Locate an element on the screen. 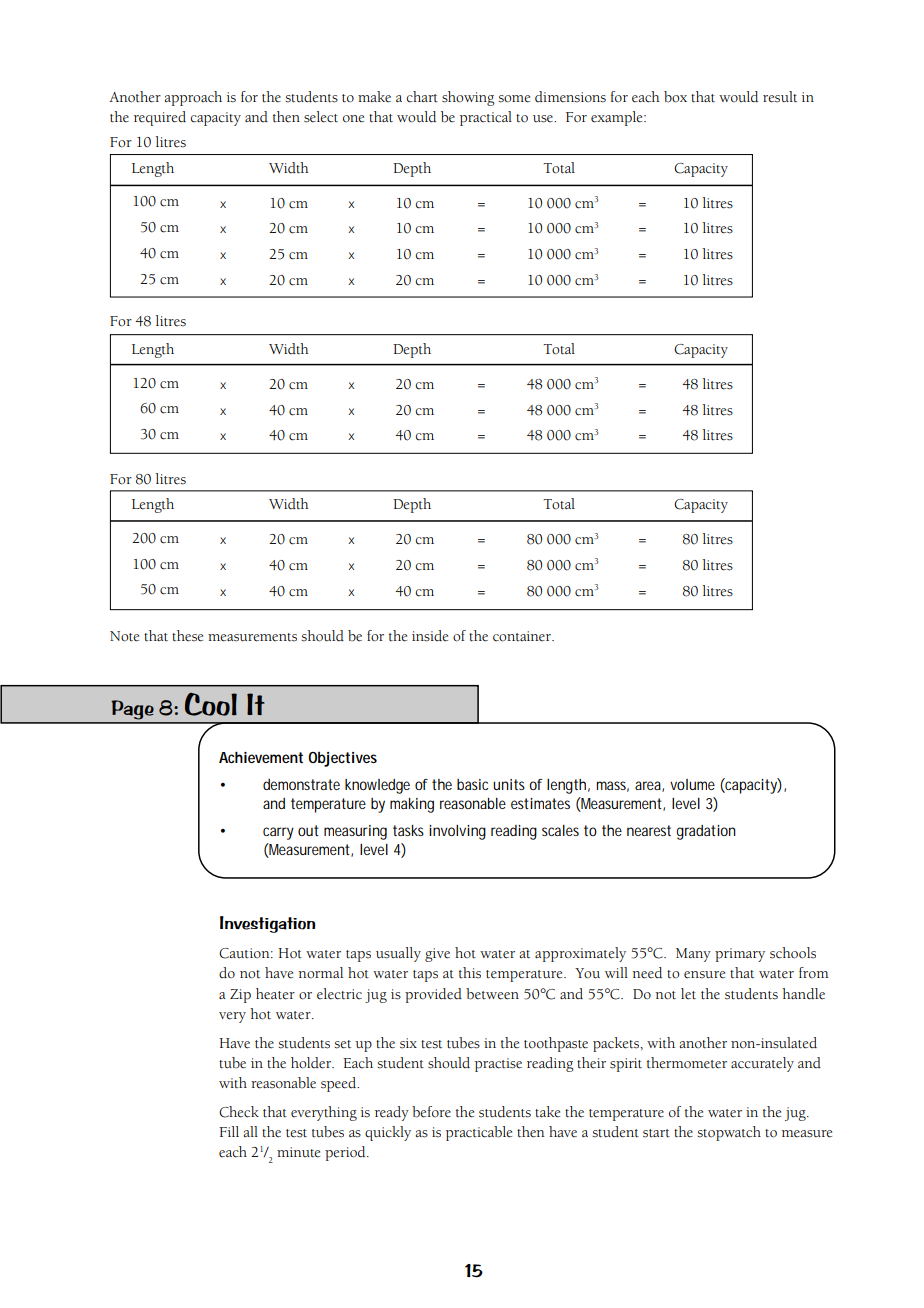  practicable is located at coordinates (479, 1133).
